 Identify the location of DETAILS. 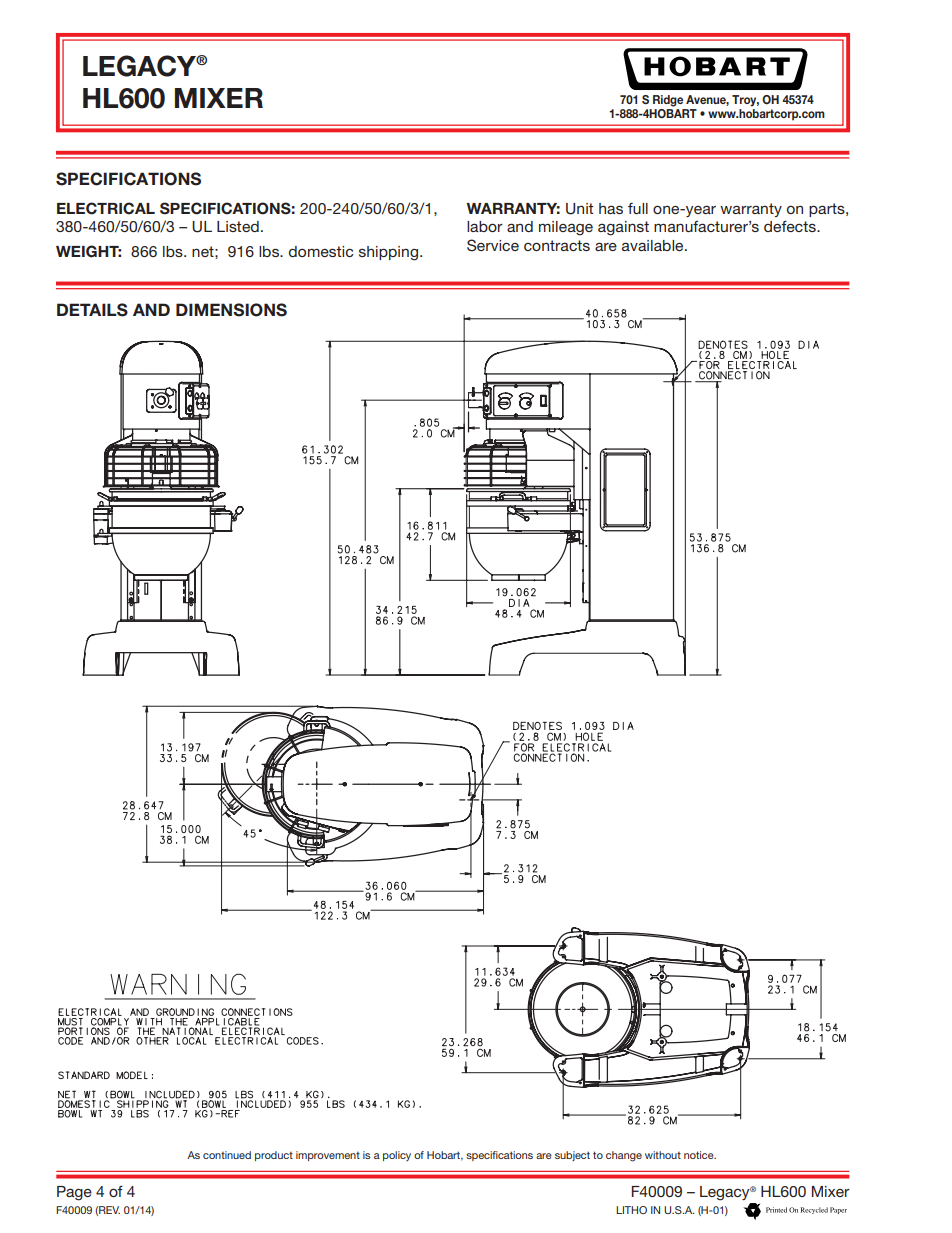
(92, 310).
